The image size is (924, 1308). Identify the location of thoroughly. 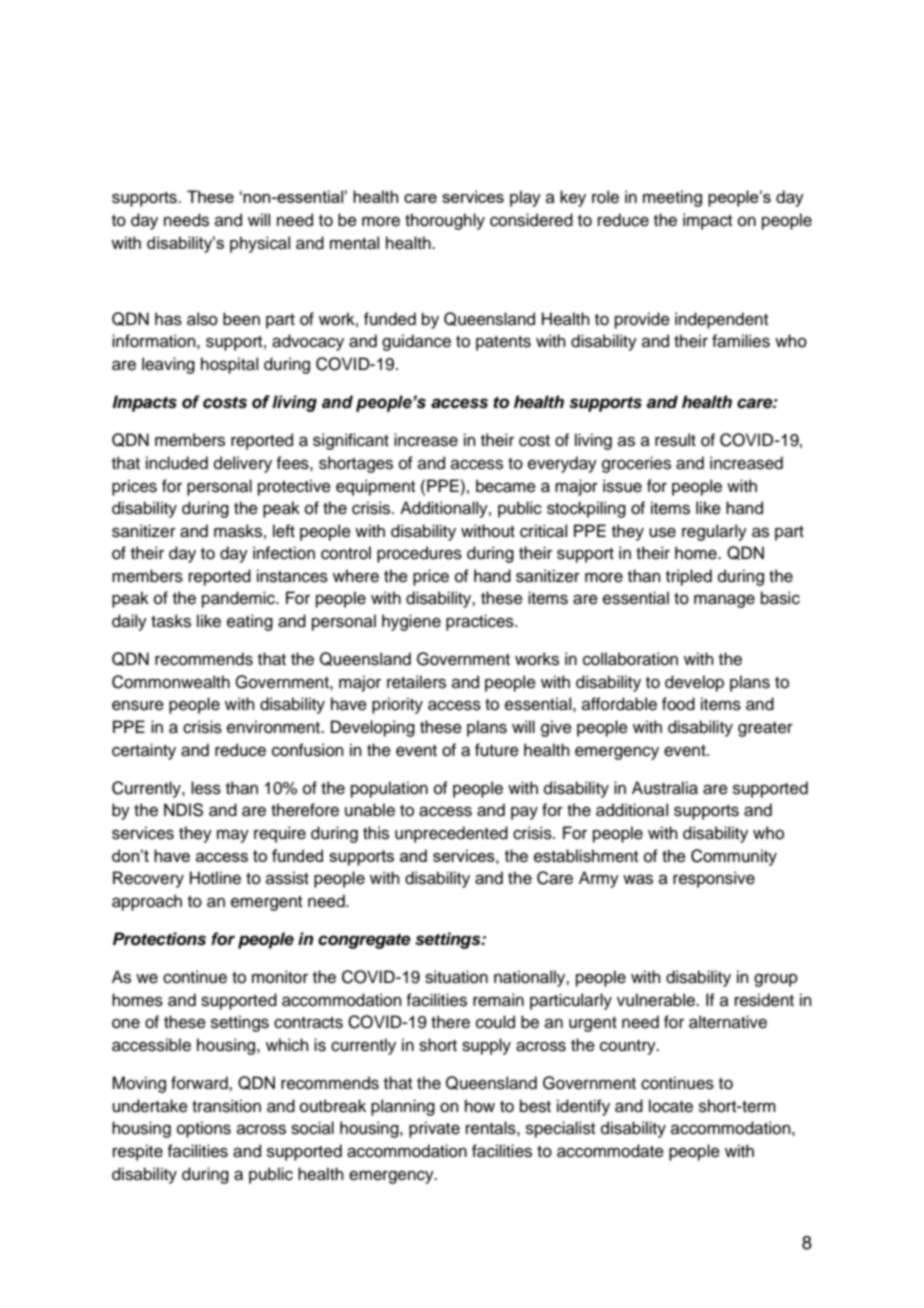
(445, 221).
